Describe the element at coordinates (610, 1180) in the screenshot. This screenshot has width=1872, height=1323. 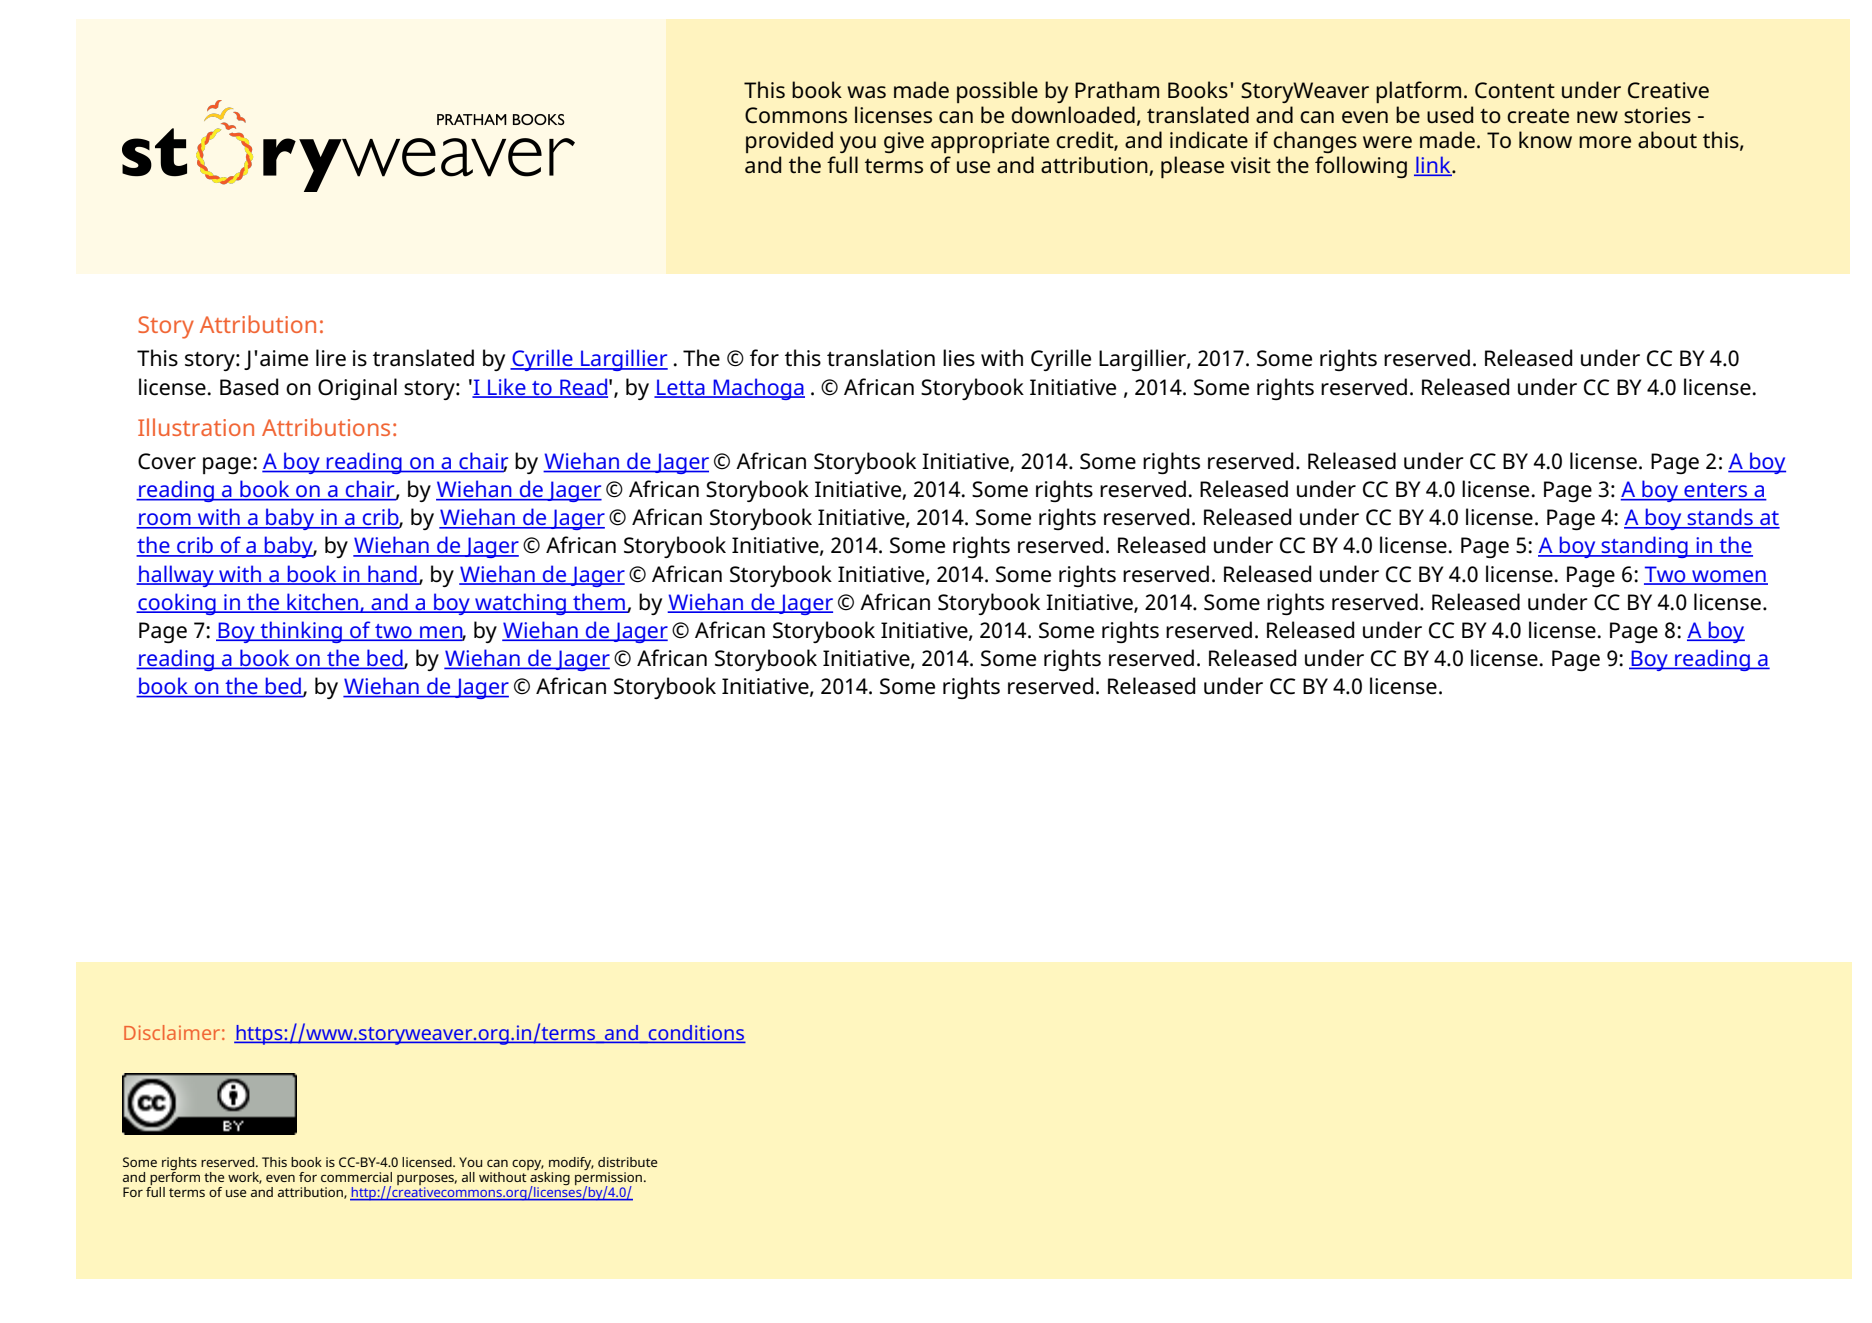
I see `permission` at that location.
